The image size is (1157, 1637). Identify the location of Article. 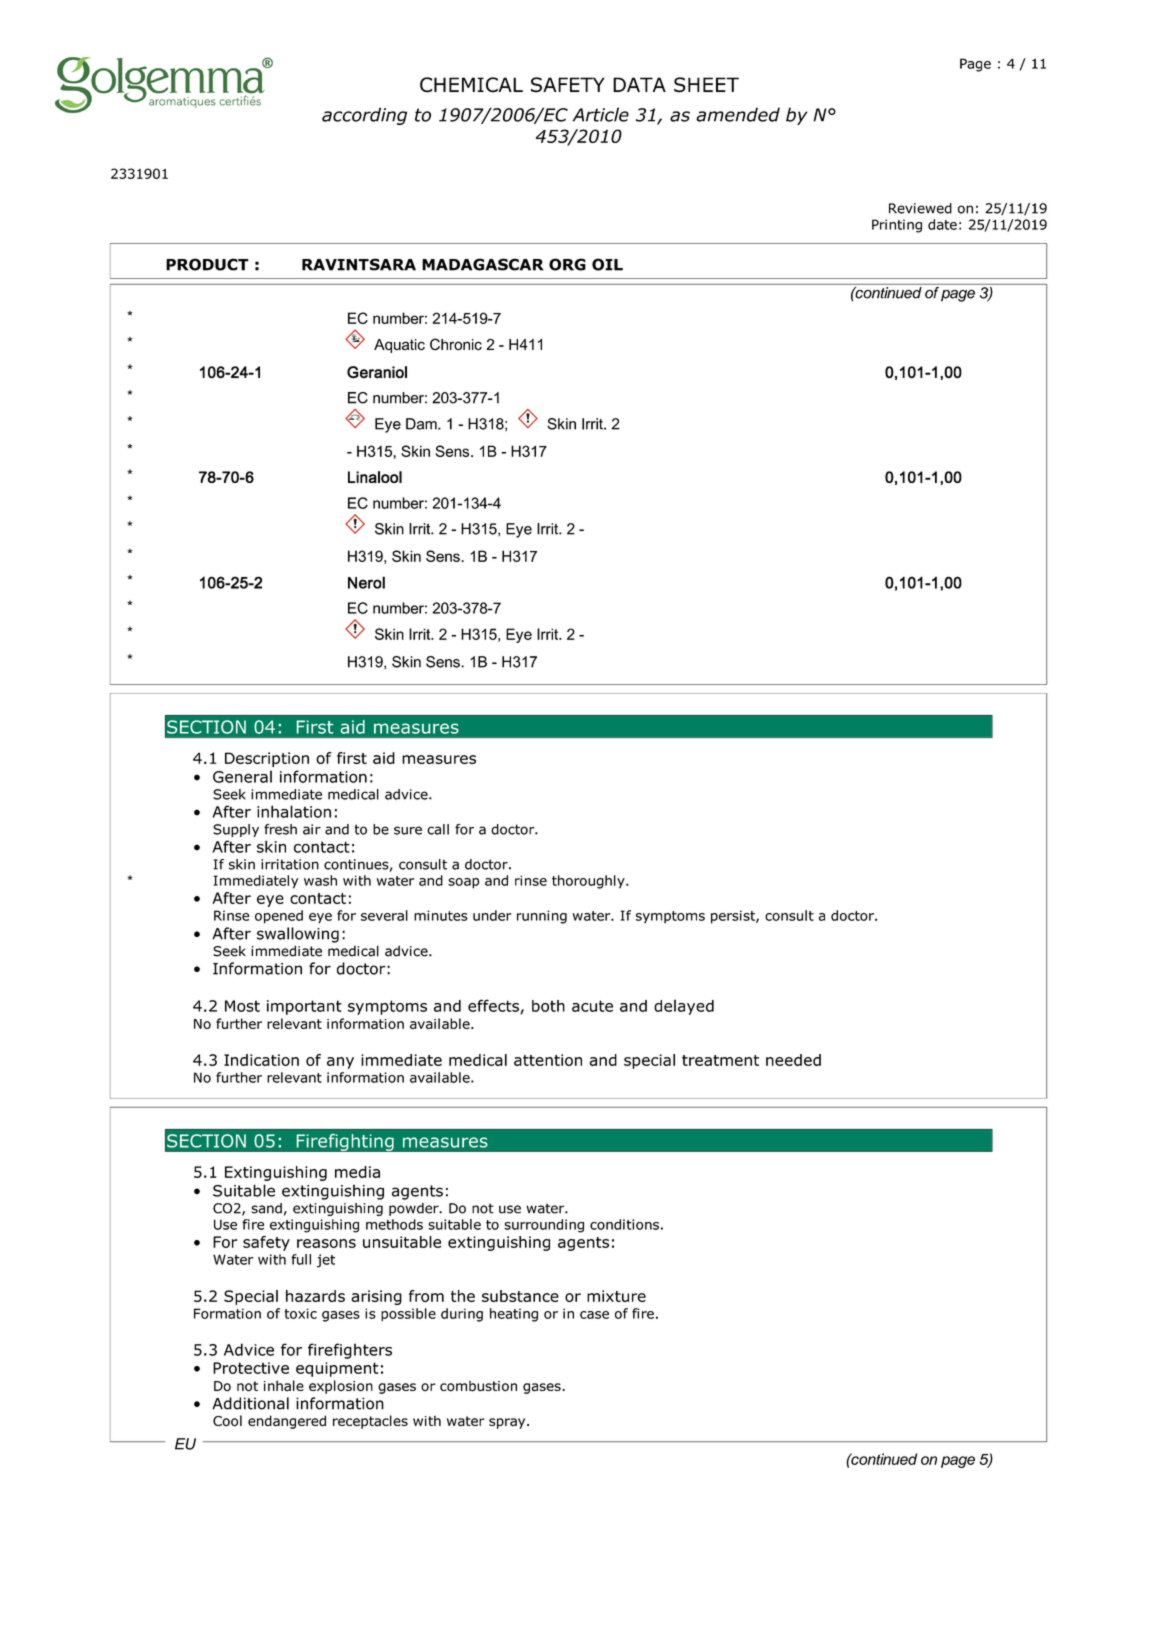
(601, 114).
